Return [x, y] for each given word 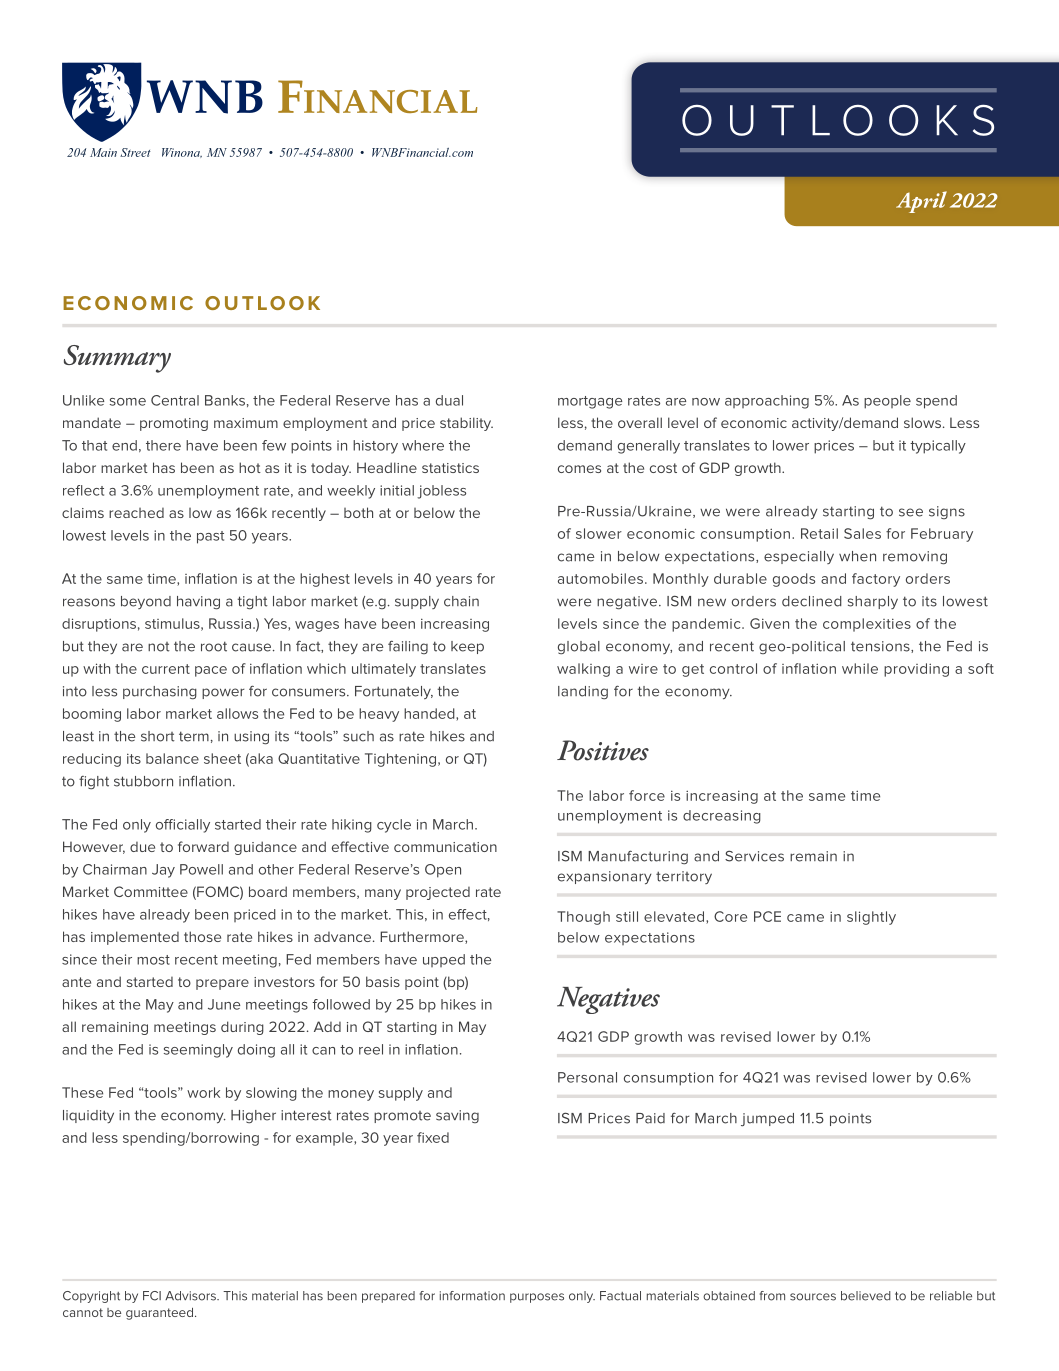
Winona [182, 153]
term [194, 736]
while [860, 668]
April [921, 202]
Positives [603, 750]
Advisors [191, 1296]
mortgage [590, 402]
